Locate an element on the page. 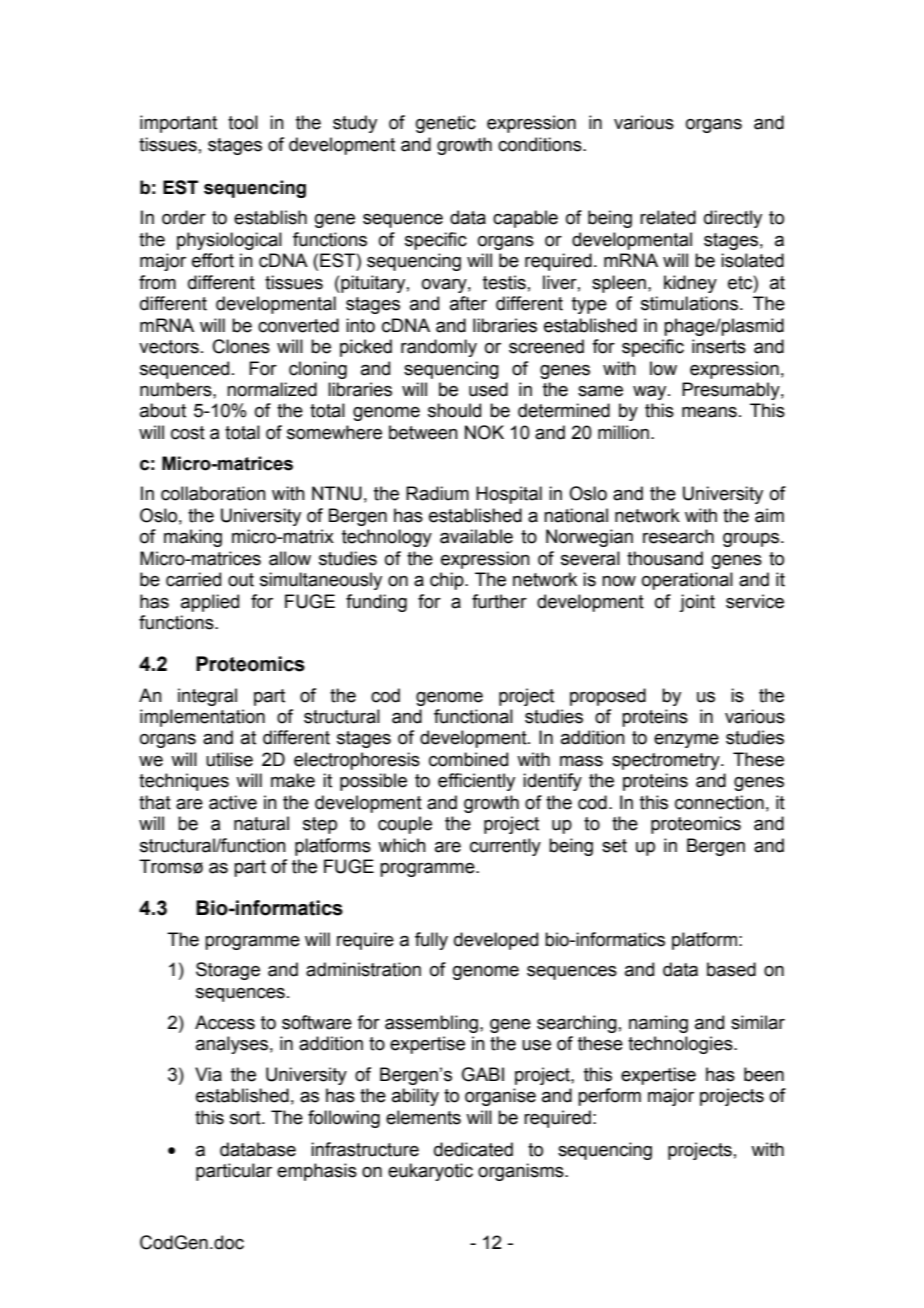 The width and height of the page is (924, 1308). related is located at coordinates (668, 217).
